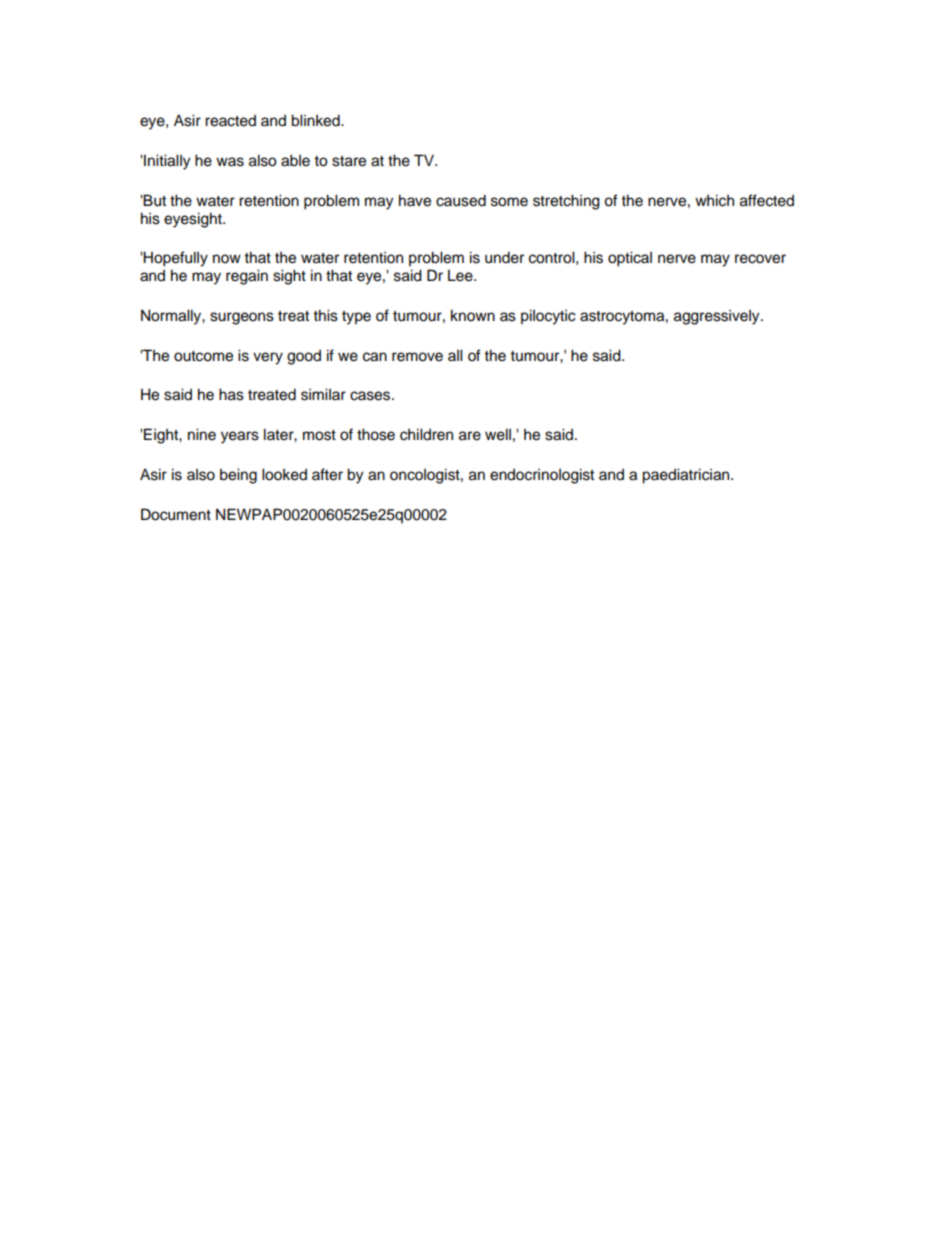 The width and height of the page is (952, 1233). I want to click on Lee, so click(461, 276).
